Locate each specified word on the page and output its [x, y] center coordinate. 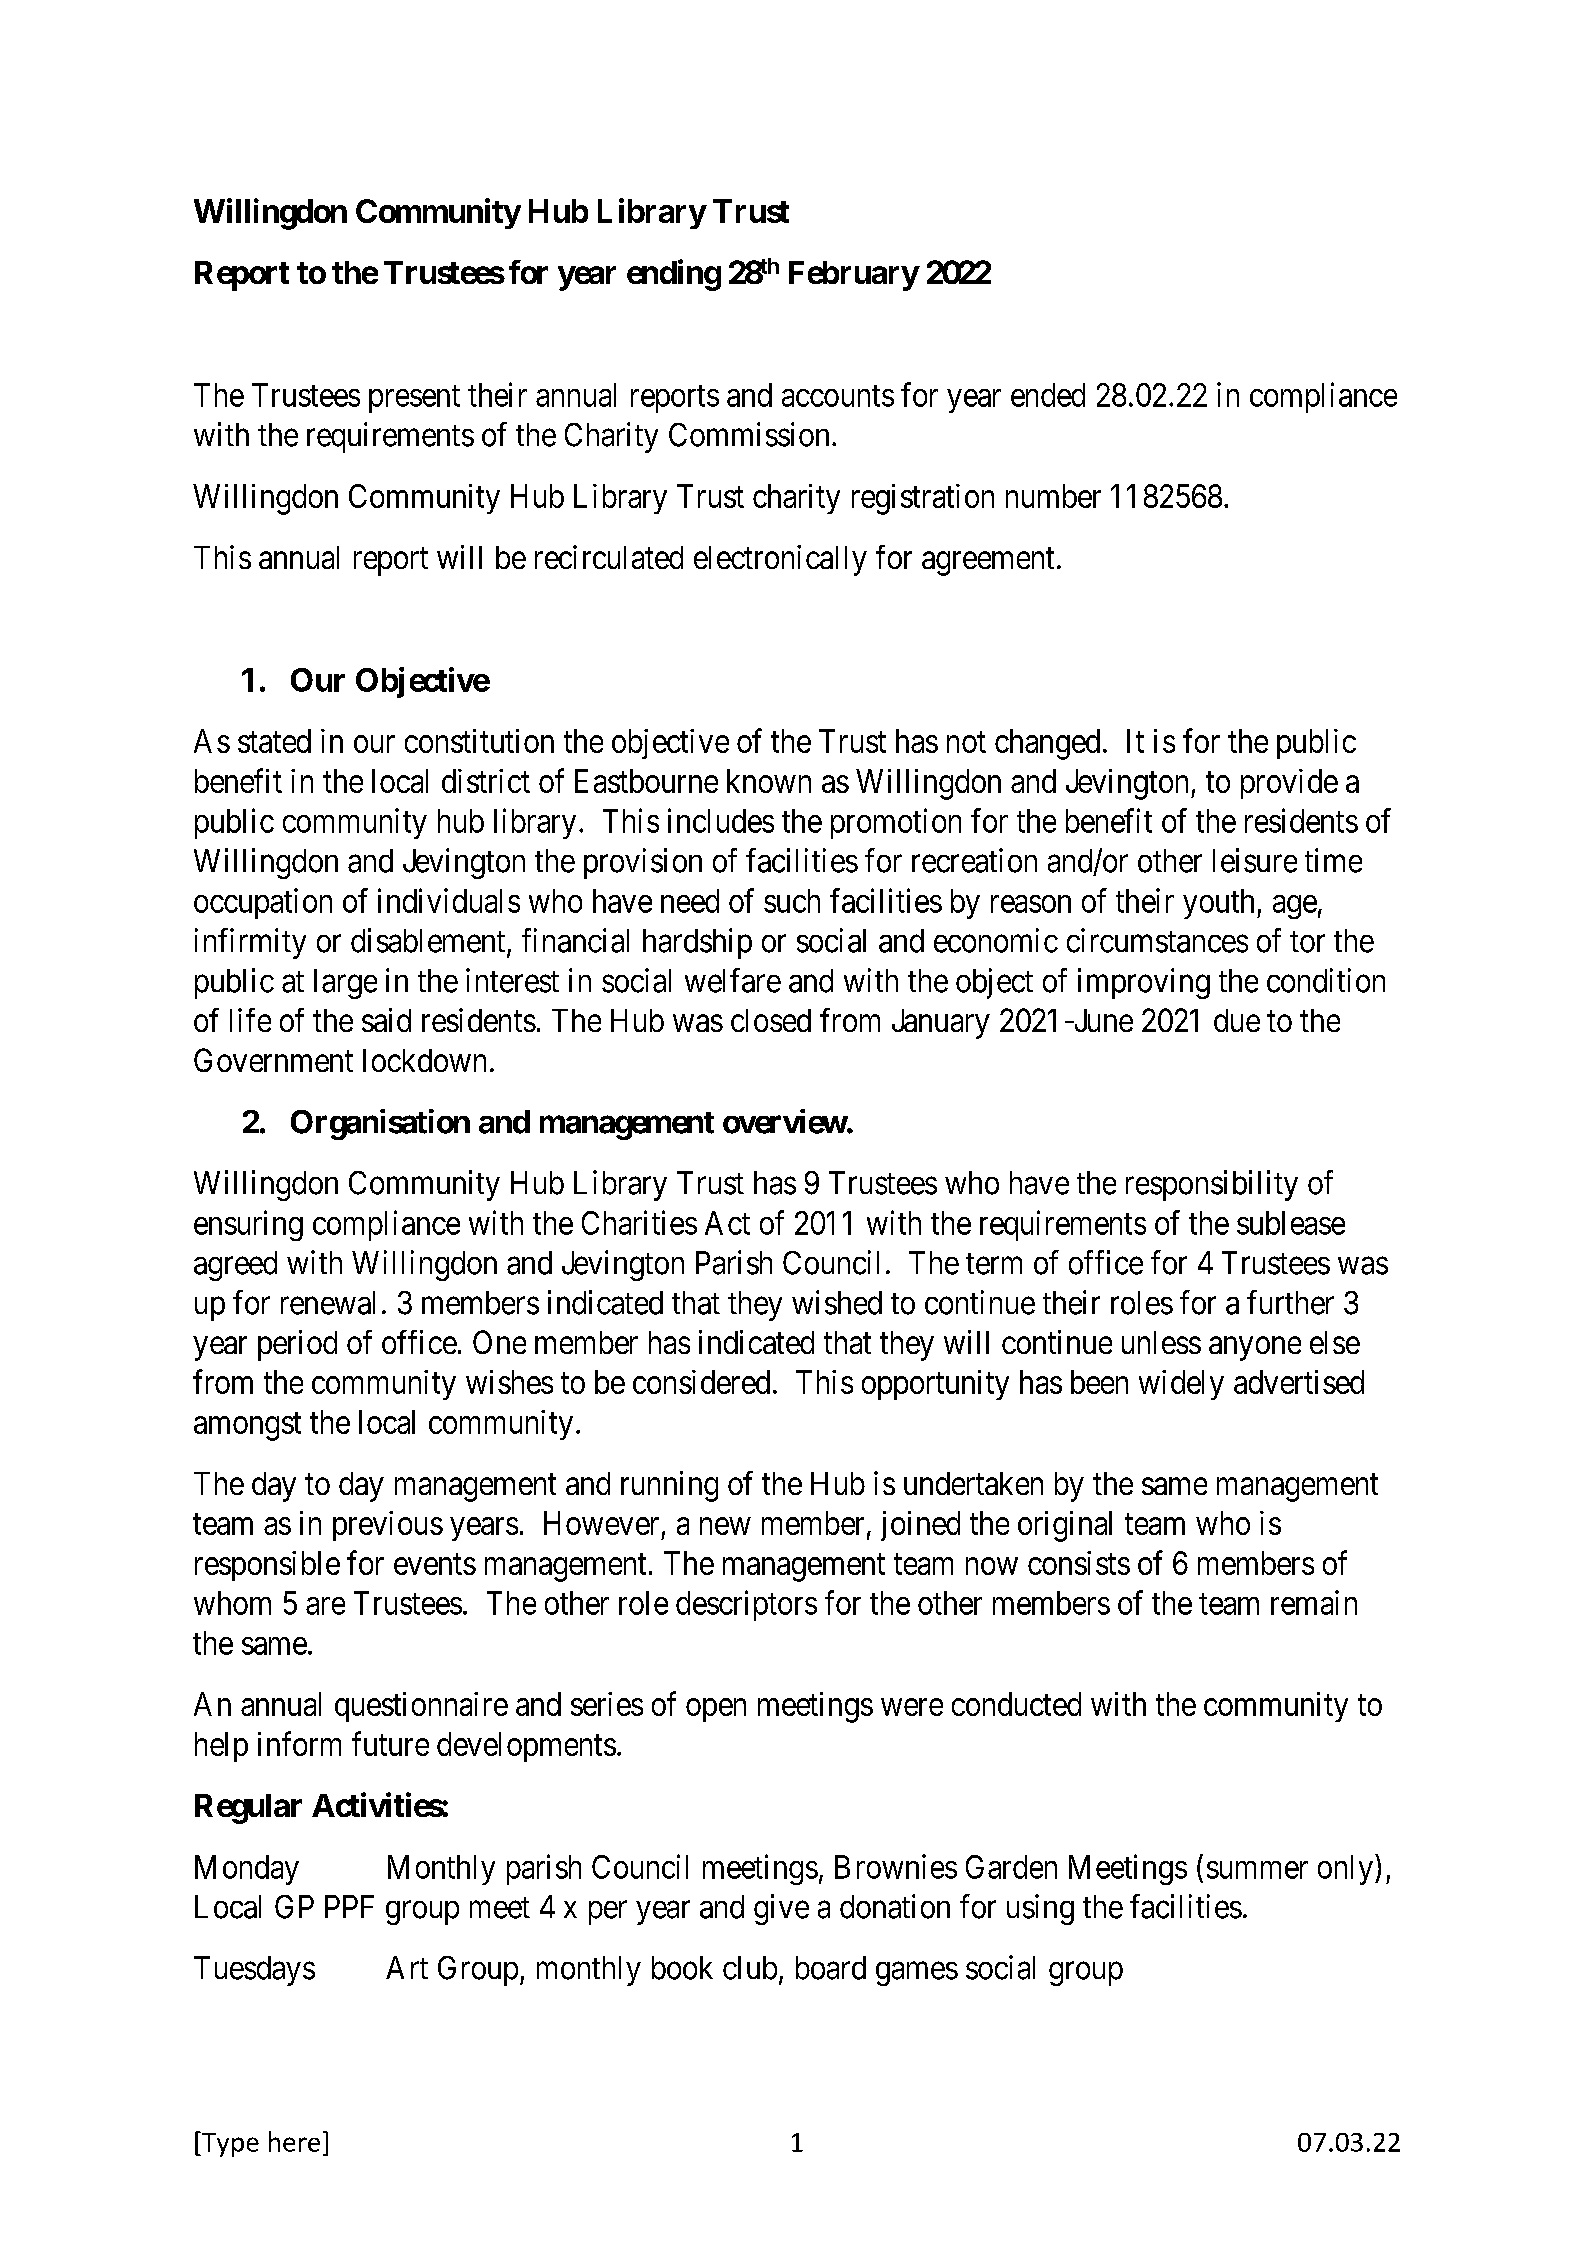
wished [837, 1302]
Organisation [380, 1124]
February [854, 276]
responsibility [1212, 1185]
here [294, 2141]
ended [1048, 395]
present [414, 399]
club [750, 1968]
